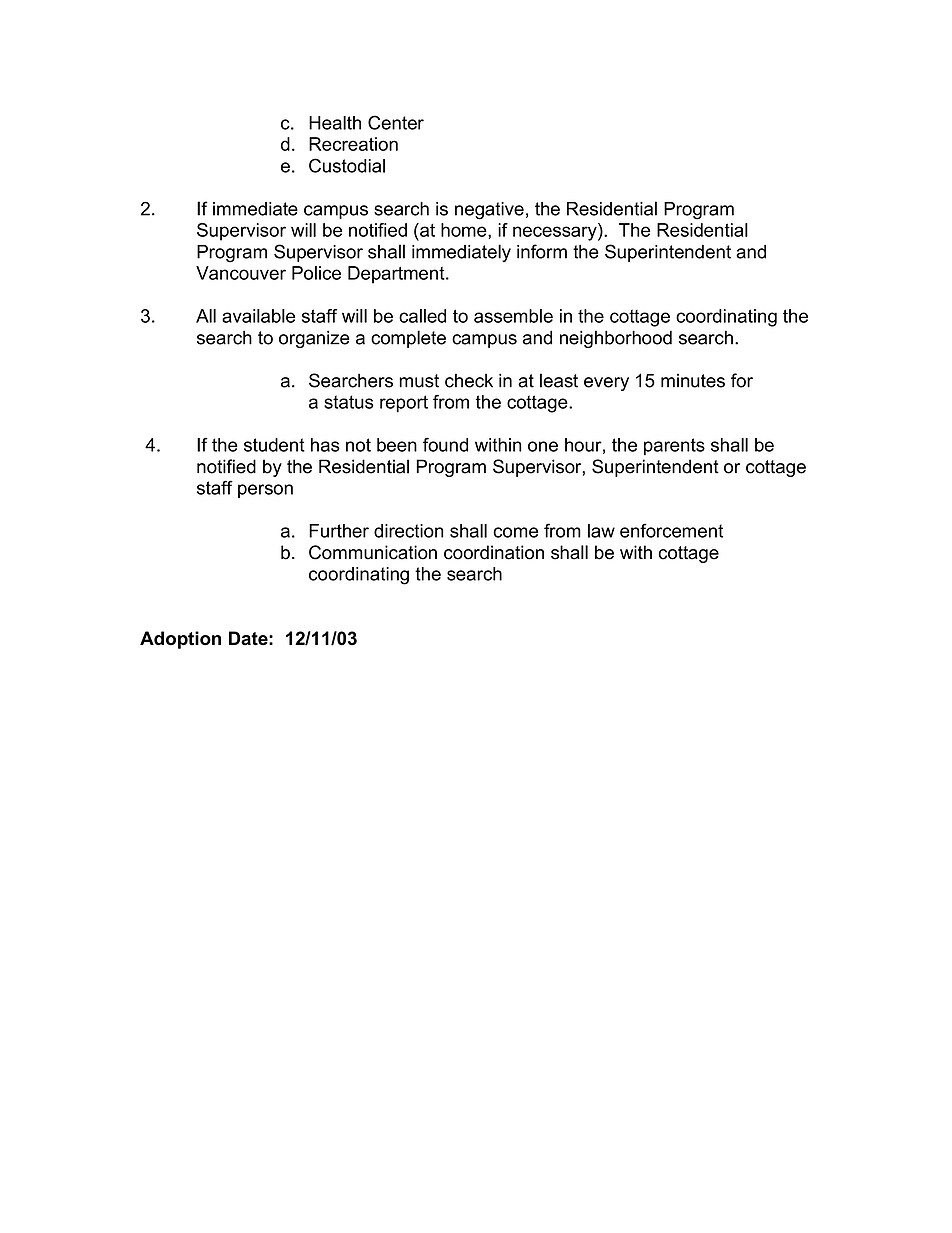 The height and width of the image is (1233, 952). What do you see at coordinates (408, 531) in the image?
I see `direction` at bounding box center [408, 531].
